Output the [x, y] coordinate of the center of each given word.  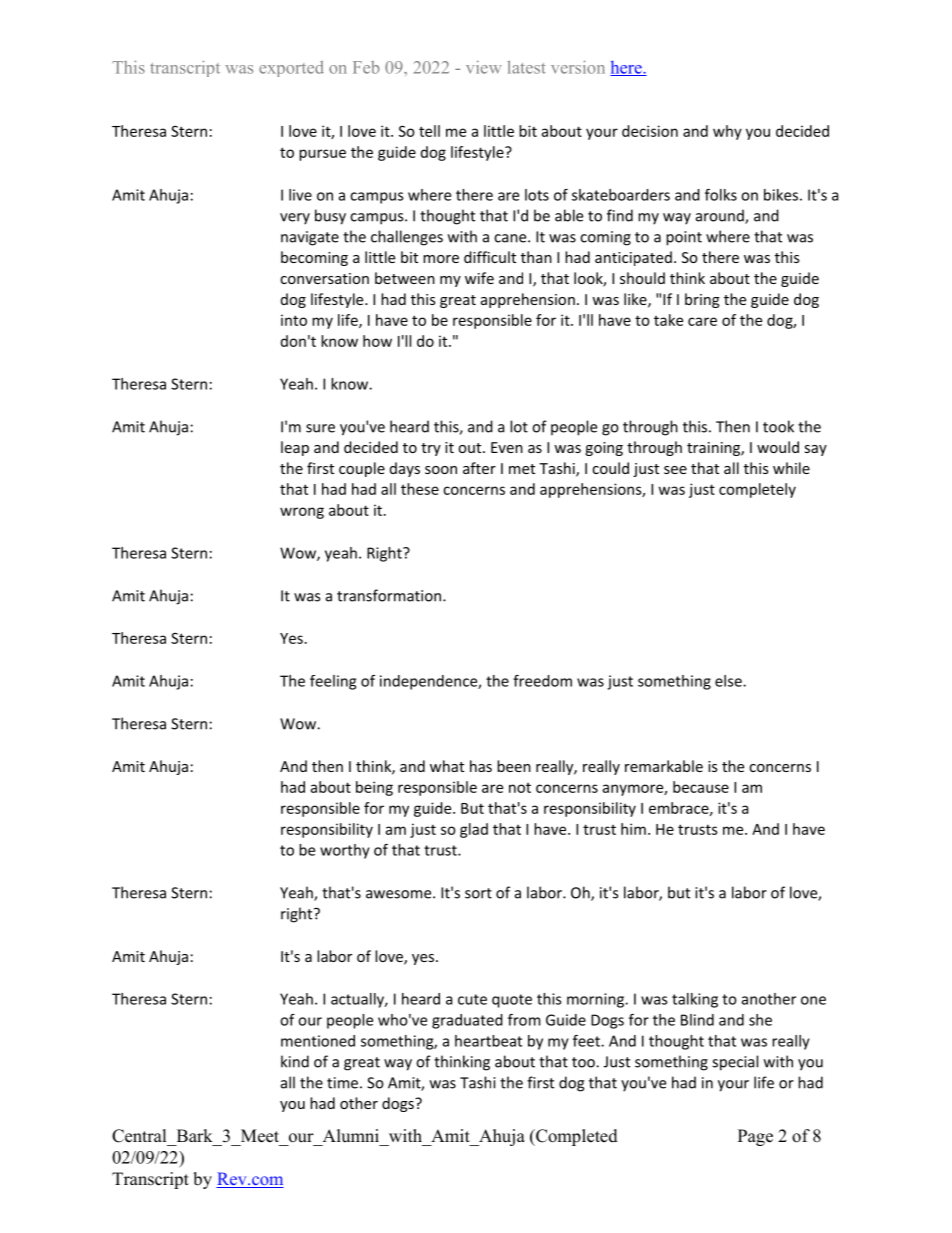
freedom [542, 681]
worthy [345, 851]
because [701, 787]
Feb [366, 67]
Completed [576, 1137]
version [578, 67]
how [377, 341]
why [727, 132]
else [729, 681]
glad [474, 830]
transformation [390, 595]
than [536, 257]
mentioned [318, 1041]
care [702, 321]
